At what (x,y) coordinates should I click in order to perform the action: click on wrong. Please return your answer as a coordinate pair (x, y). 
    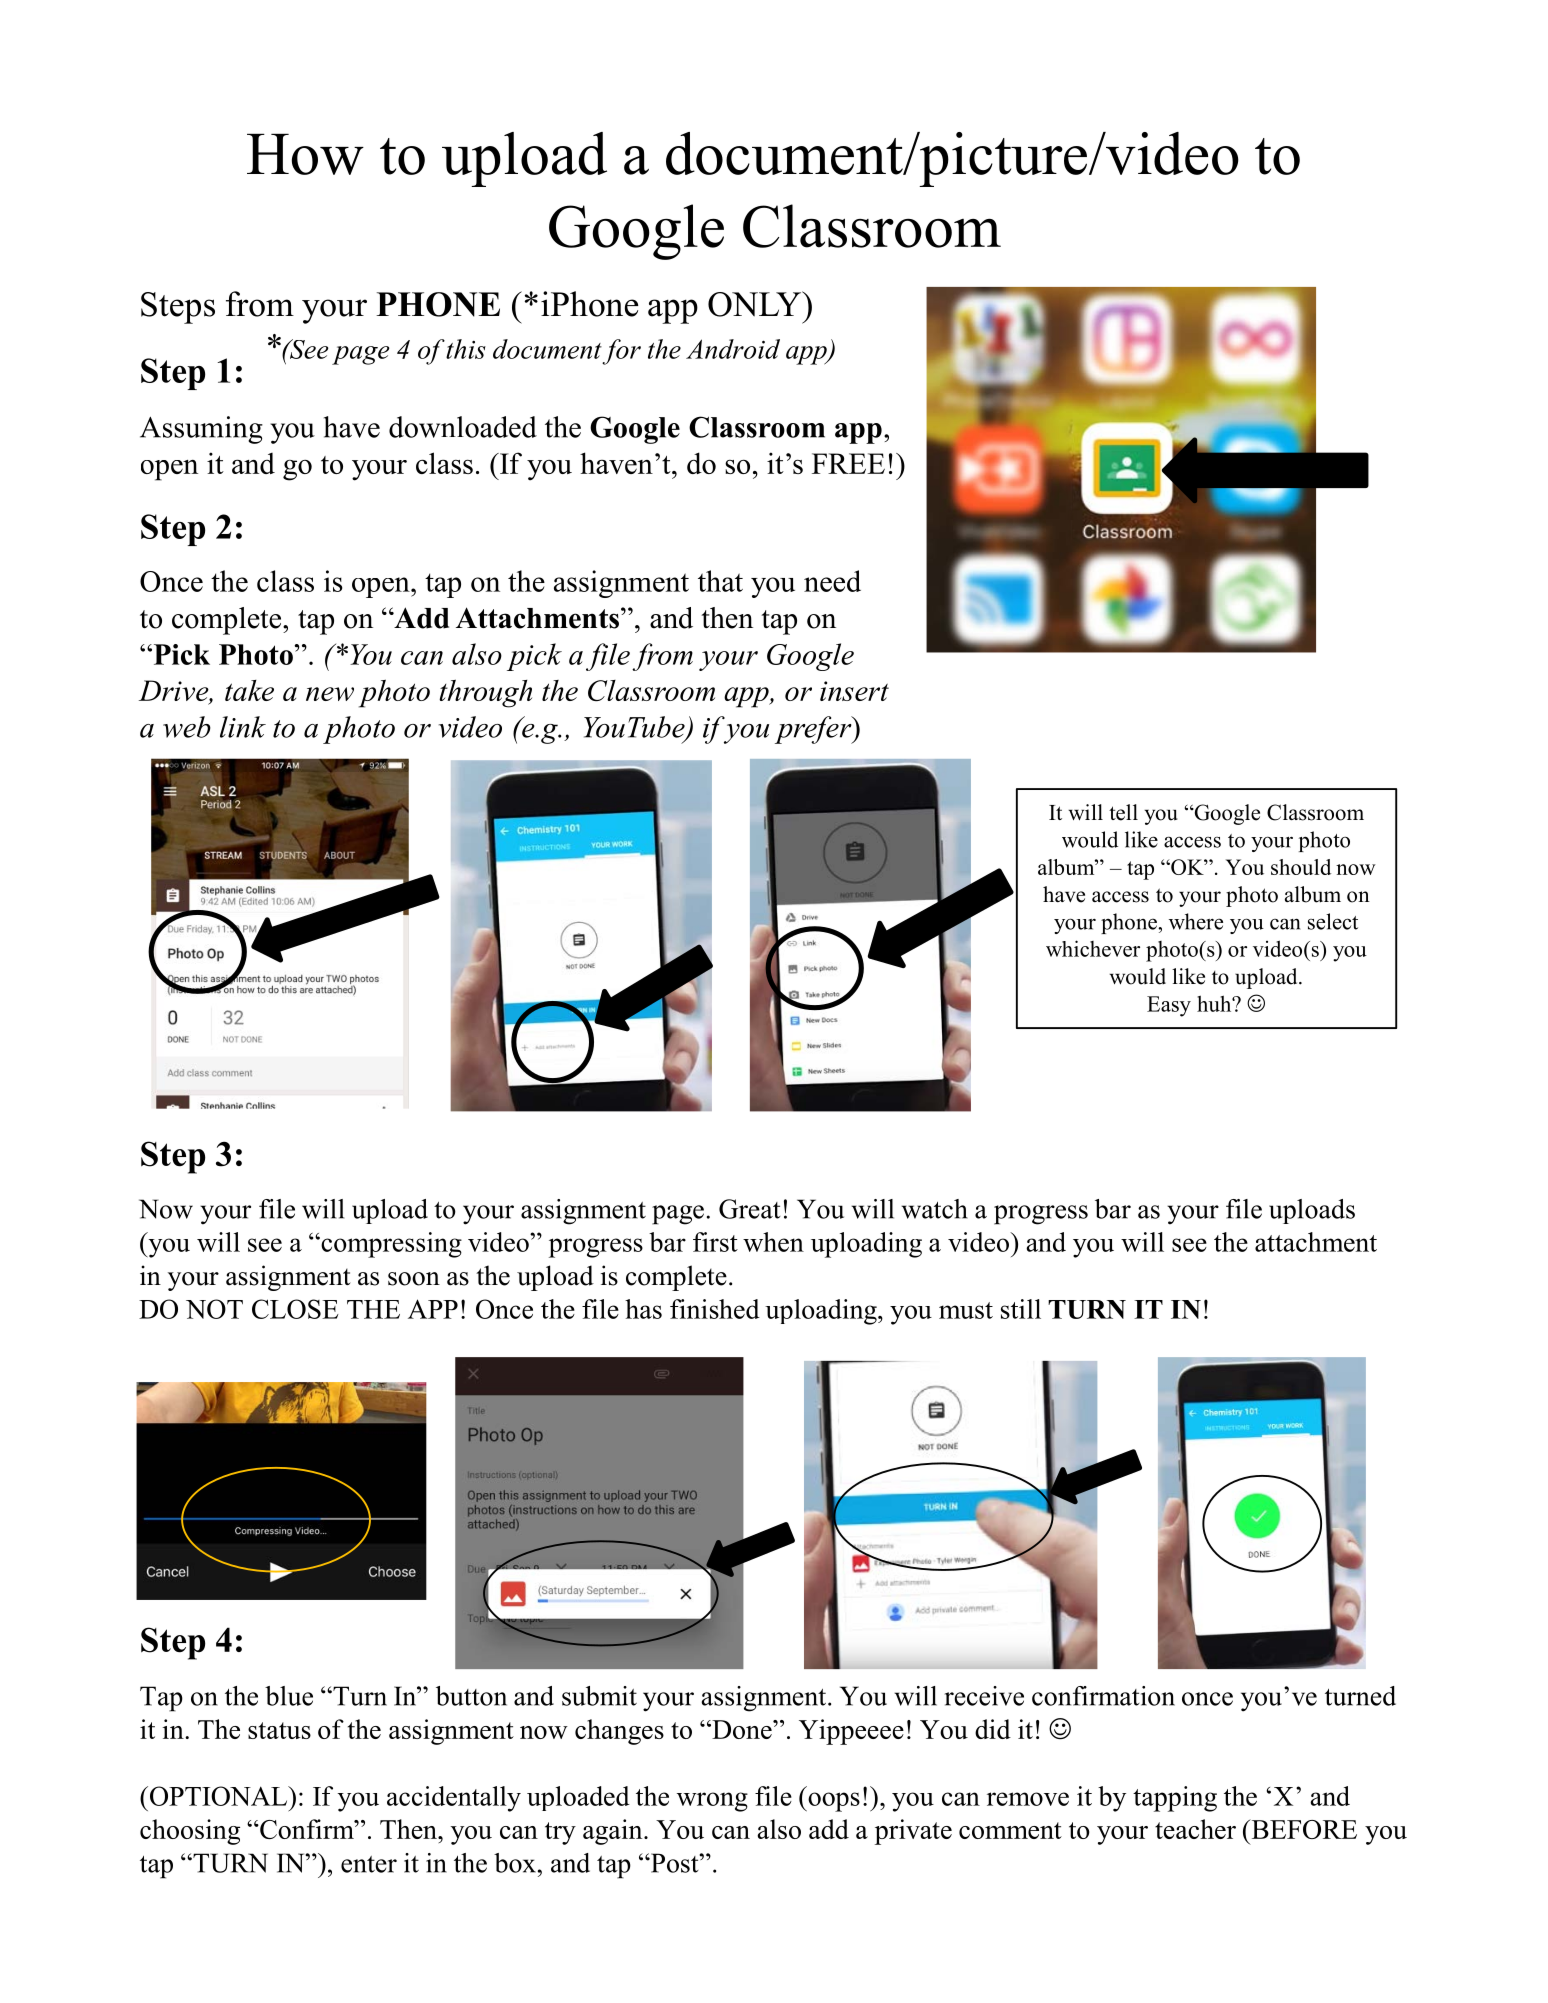
    Looking at the image, I should click on (712, 1802).
